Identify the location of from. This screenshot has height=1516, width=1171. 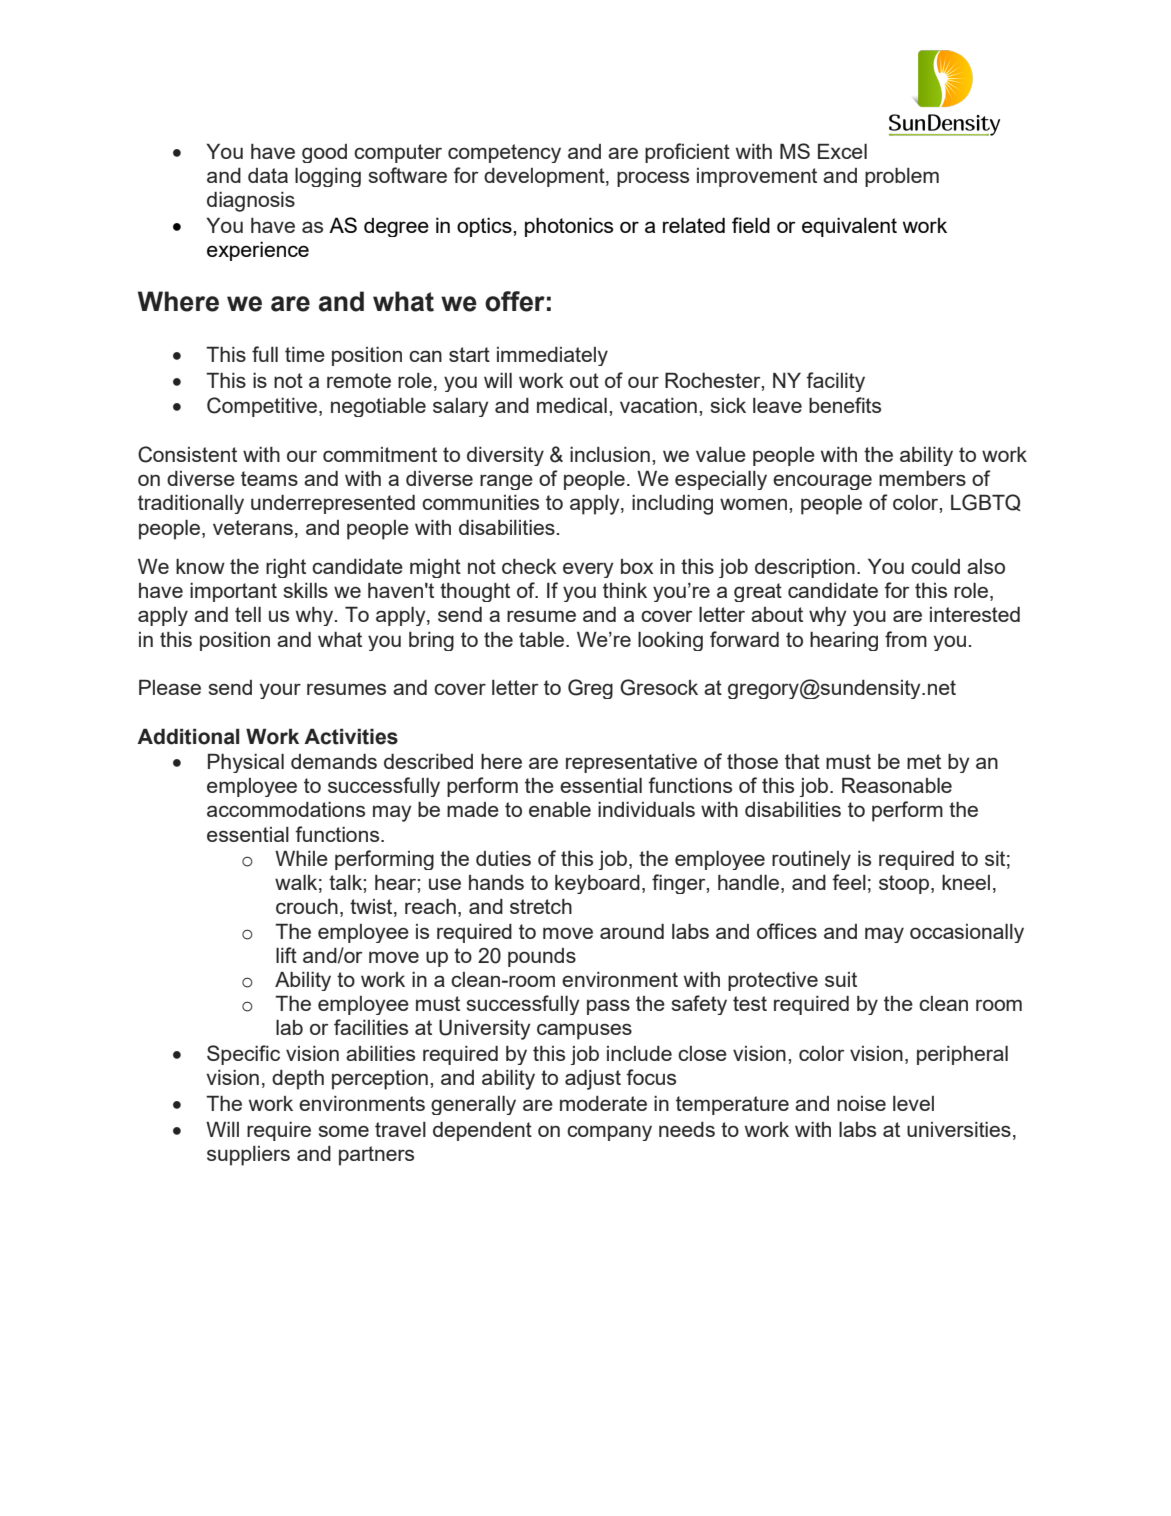
(906, 639).
